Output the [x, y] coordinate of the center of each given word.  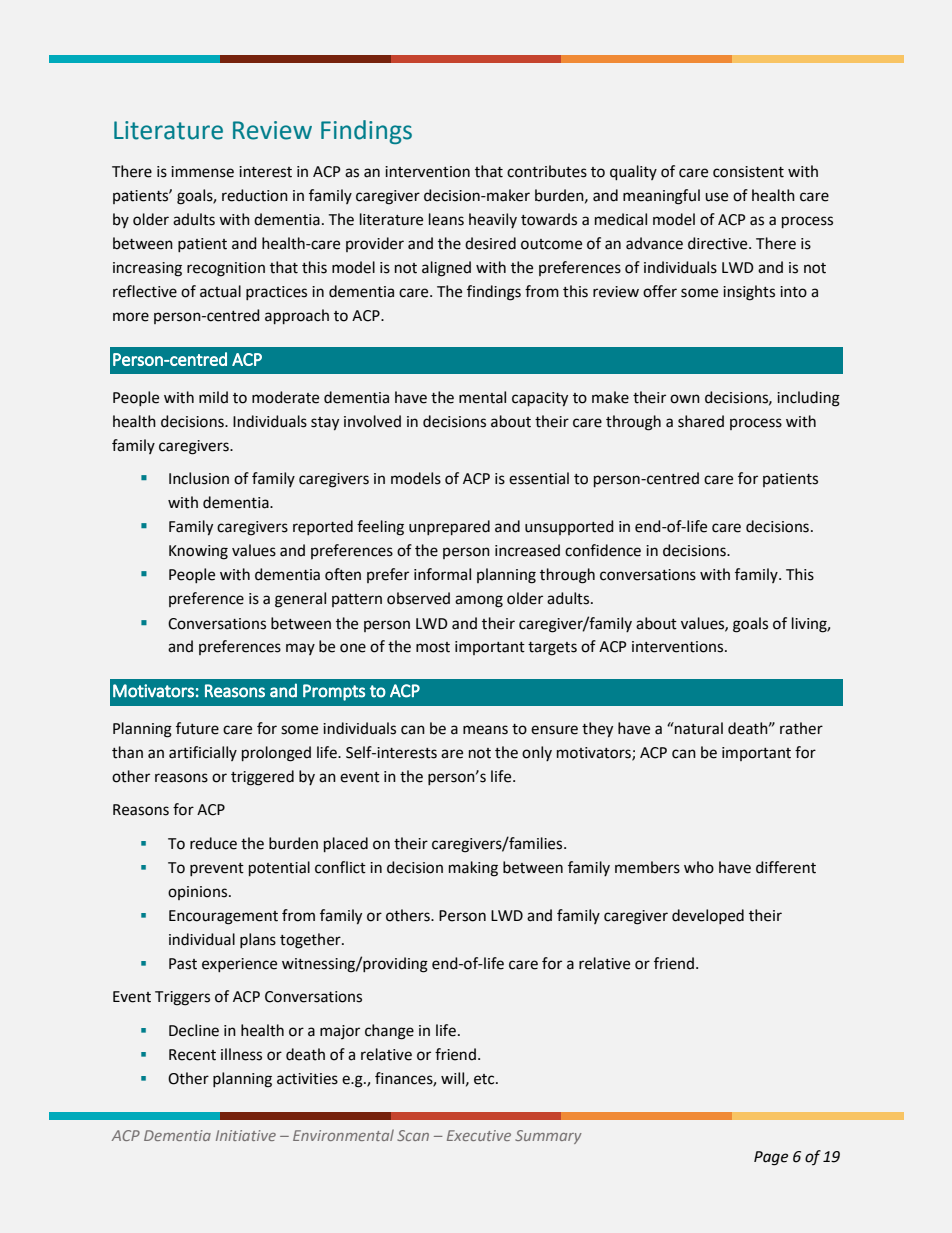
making [473, 869]
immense [202, 172]
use [716, 197]
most [433, 647]
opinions [199, 893]
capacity [540, 399]
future [197, 728]
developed [708, 916]
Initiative [246, 1135]
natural [698, 728]
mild [213, 397]
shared [701, 421]
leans [446, 219]
